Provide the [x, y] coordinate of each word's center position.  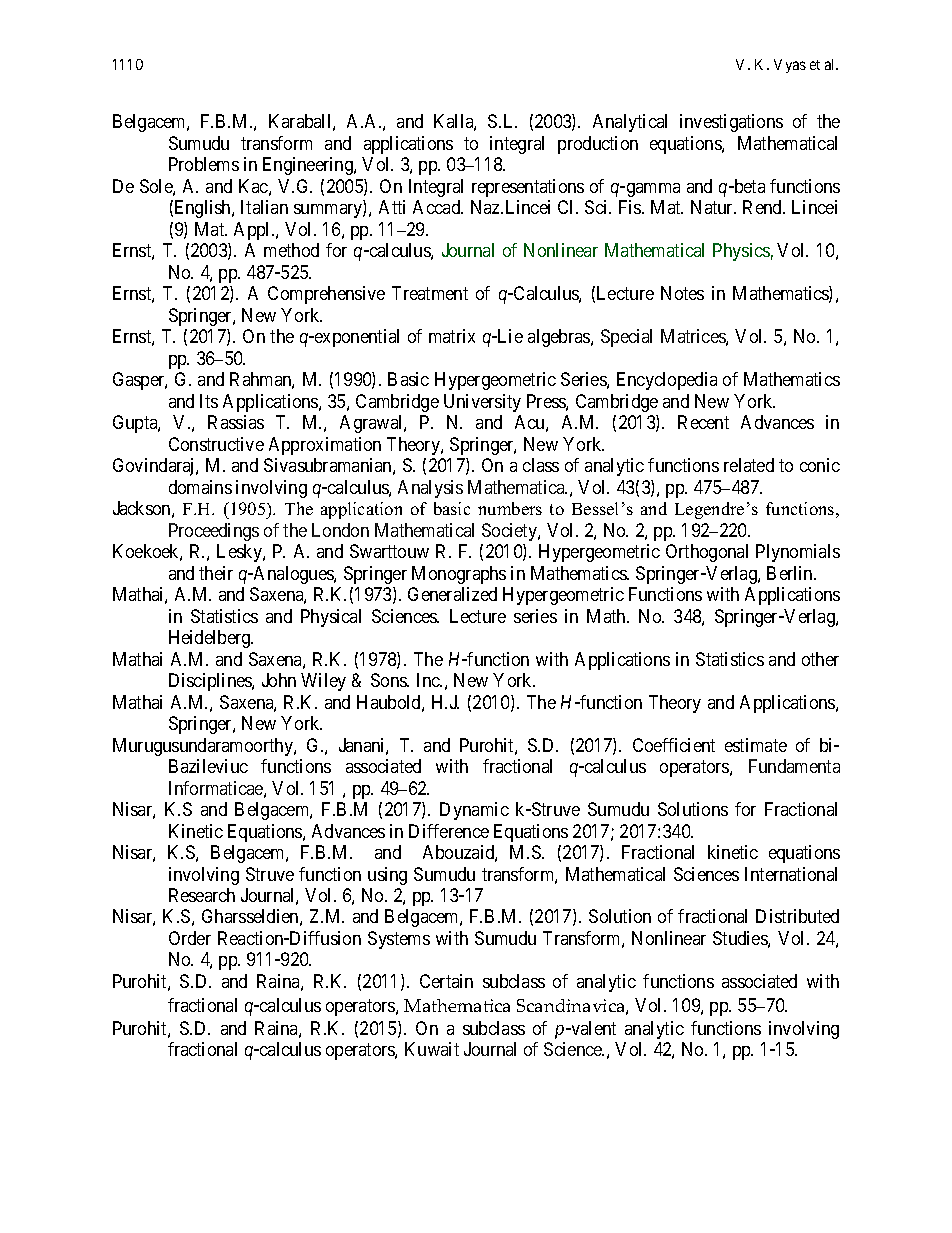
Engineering [309, 166]
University [482, 403]
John [279, 680]
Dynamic [474, 811]
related [749, 465]
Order [190, 938]
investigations [731, 123]
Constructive [216, 444]
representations [528, 188]
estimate [756, 745]
